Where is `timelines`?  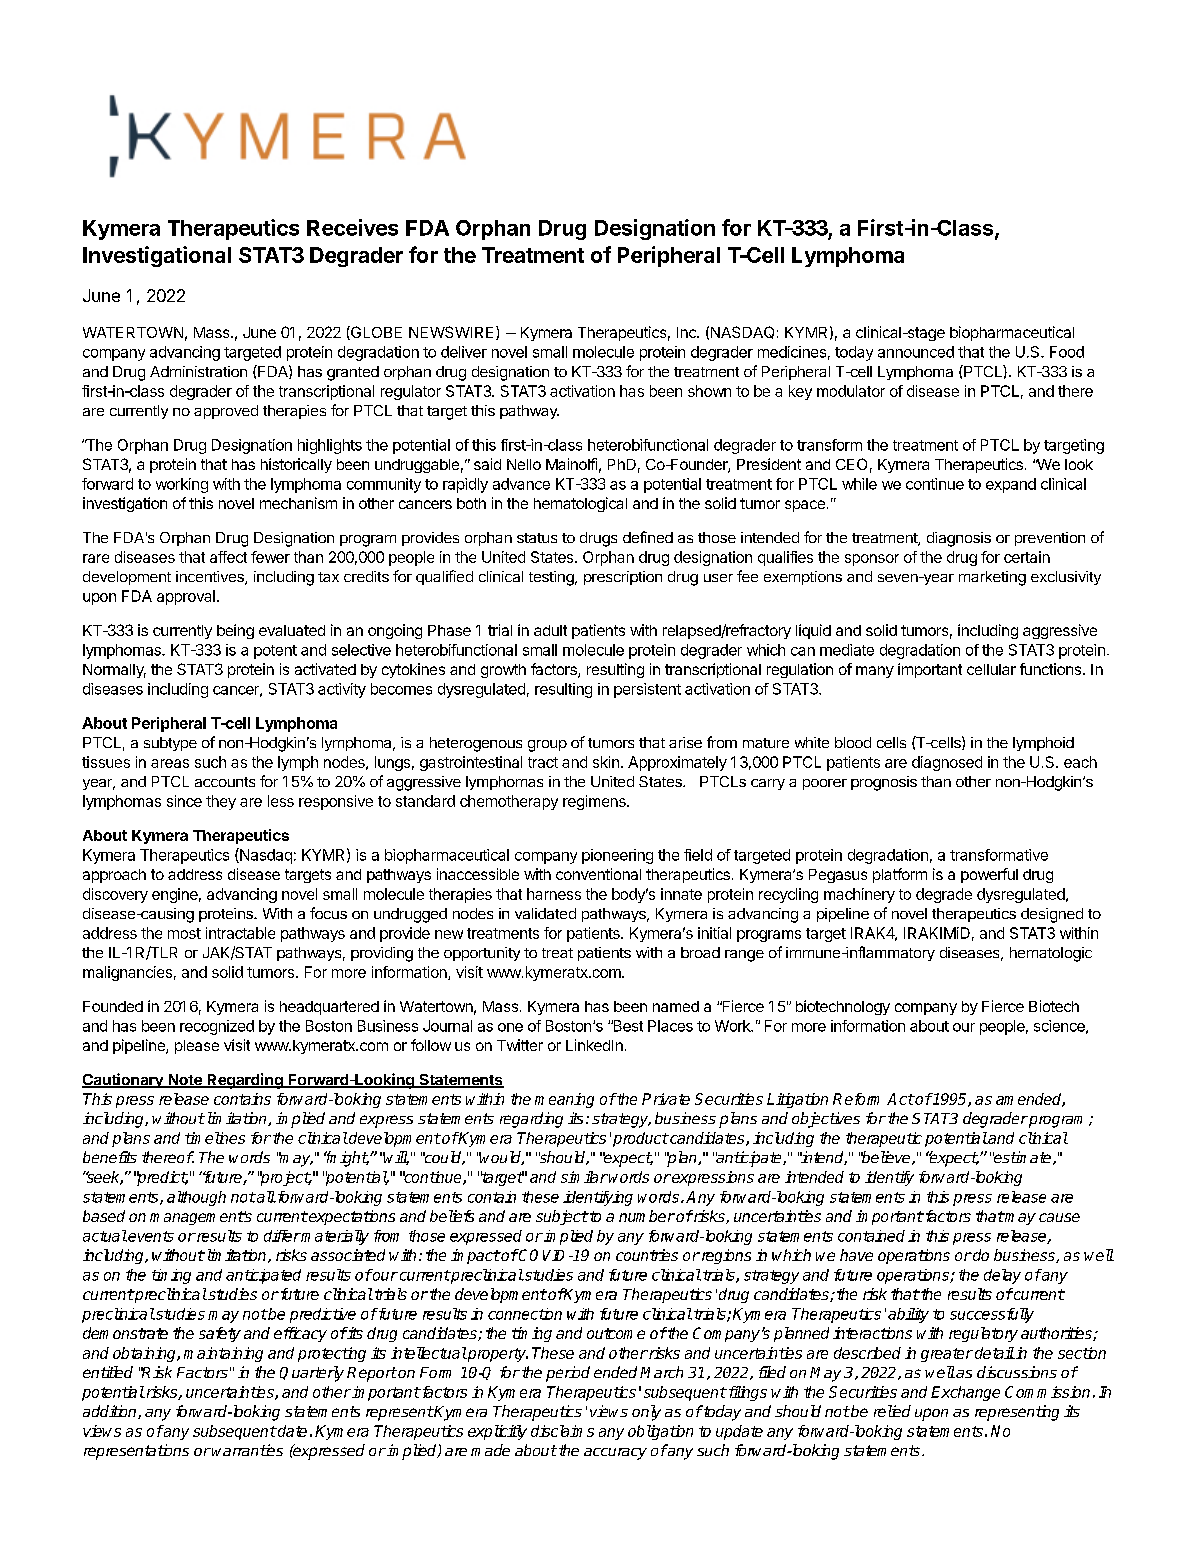 timelines is located at coordinates (215, 1138).
